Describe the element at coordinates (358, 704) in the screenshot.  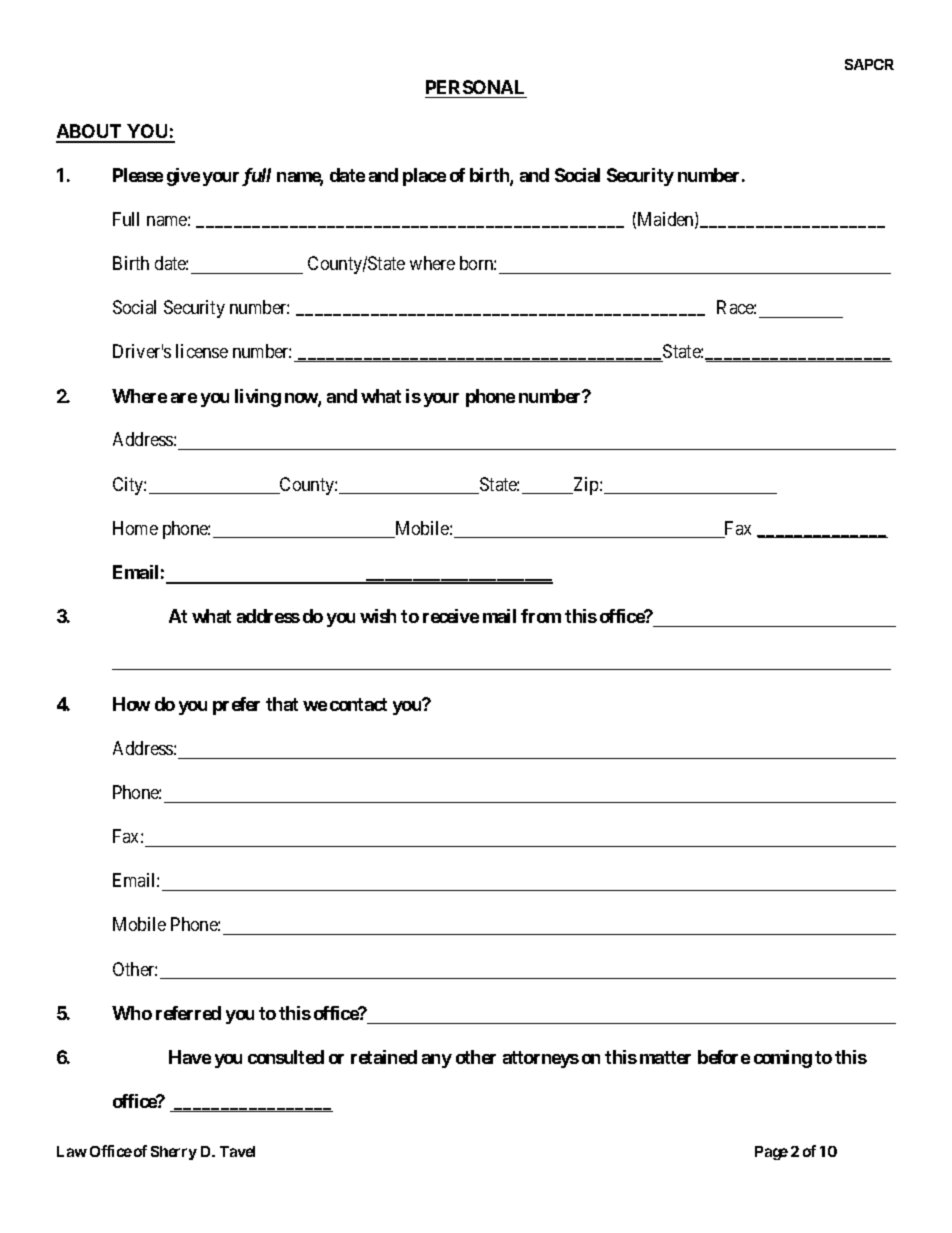
I see `contact` at that location.
